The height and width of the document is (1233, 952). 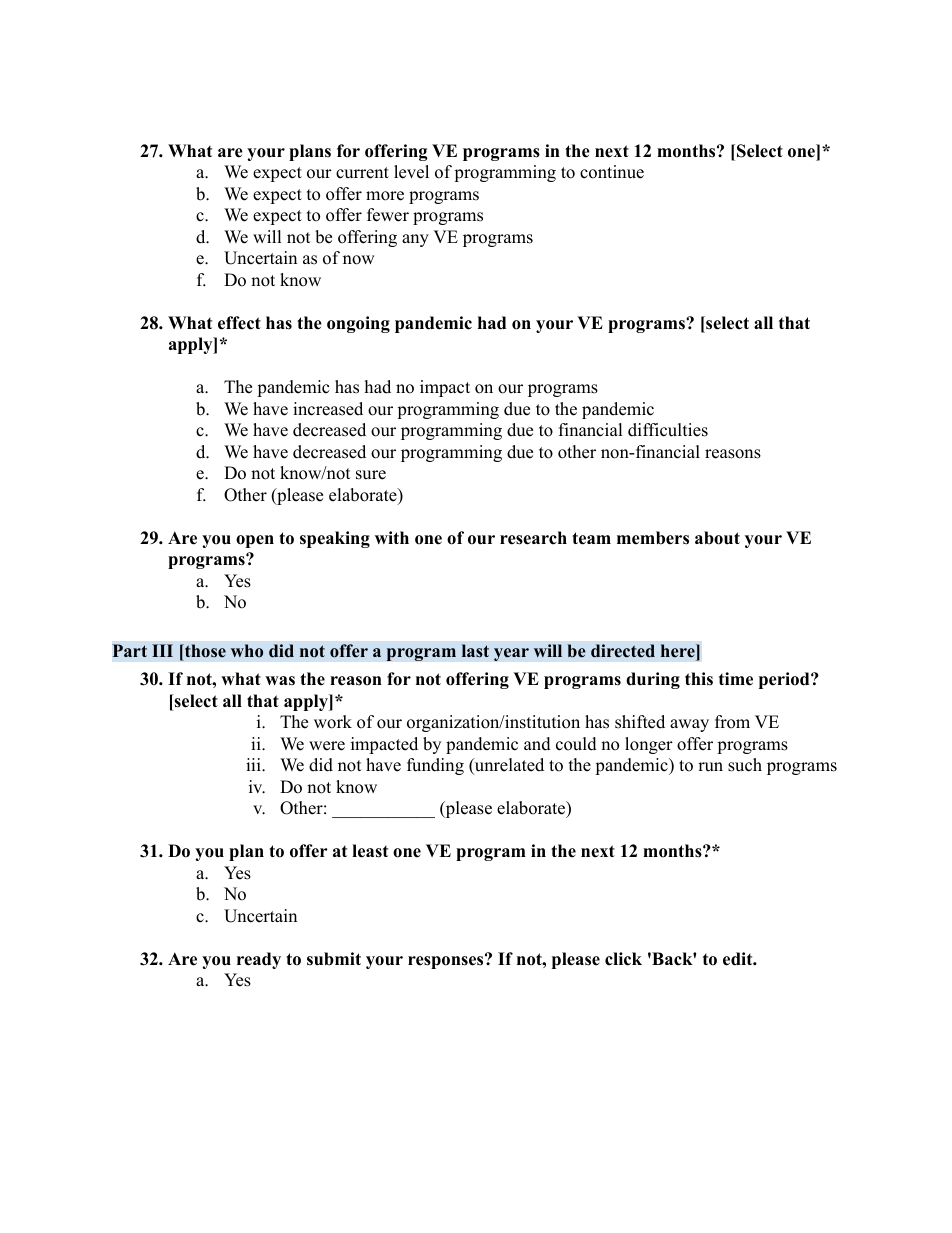 What do you see at coordinates (362, 173) in the document?
I see `current` at bounding box center [362, 173].
